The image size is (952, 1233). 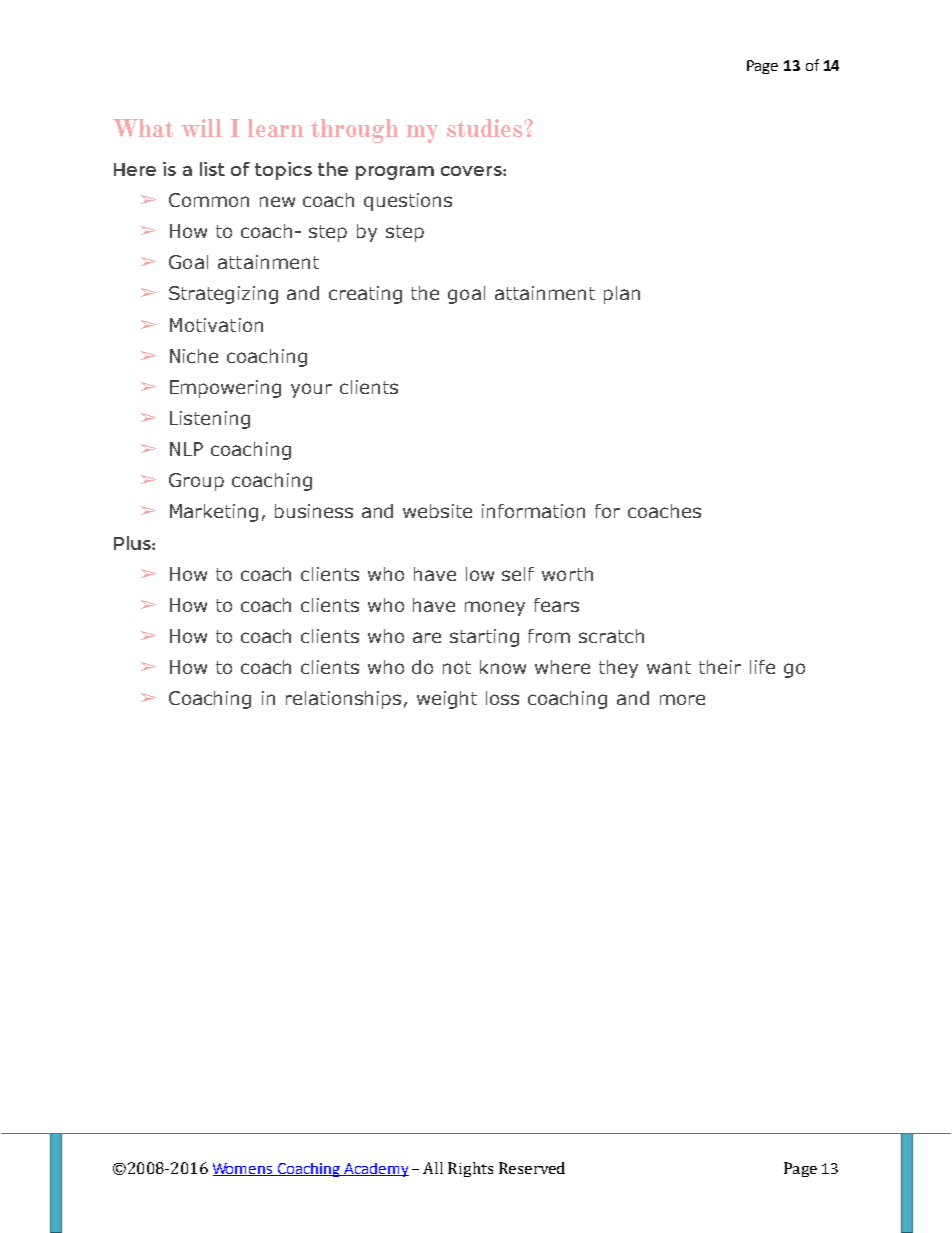 What do you see at coordinates (622, 295) in the screenshot?
I see `plan` at bounding box center [622, 295].
